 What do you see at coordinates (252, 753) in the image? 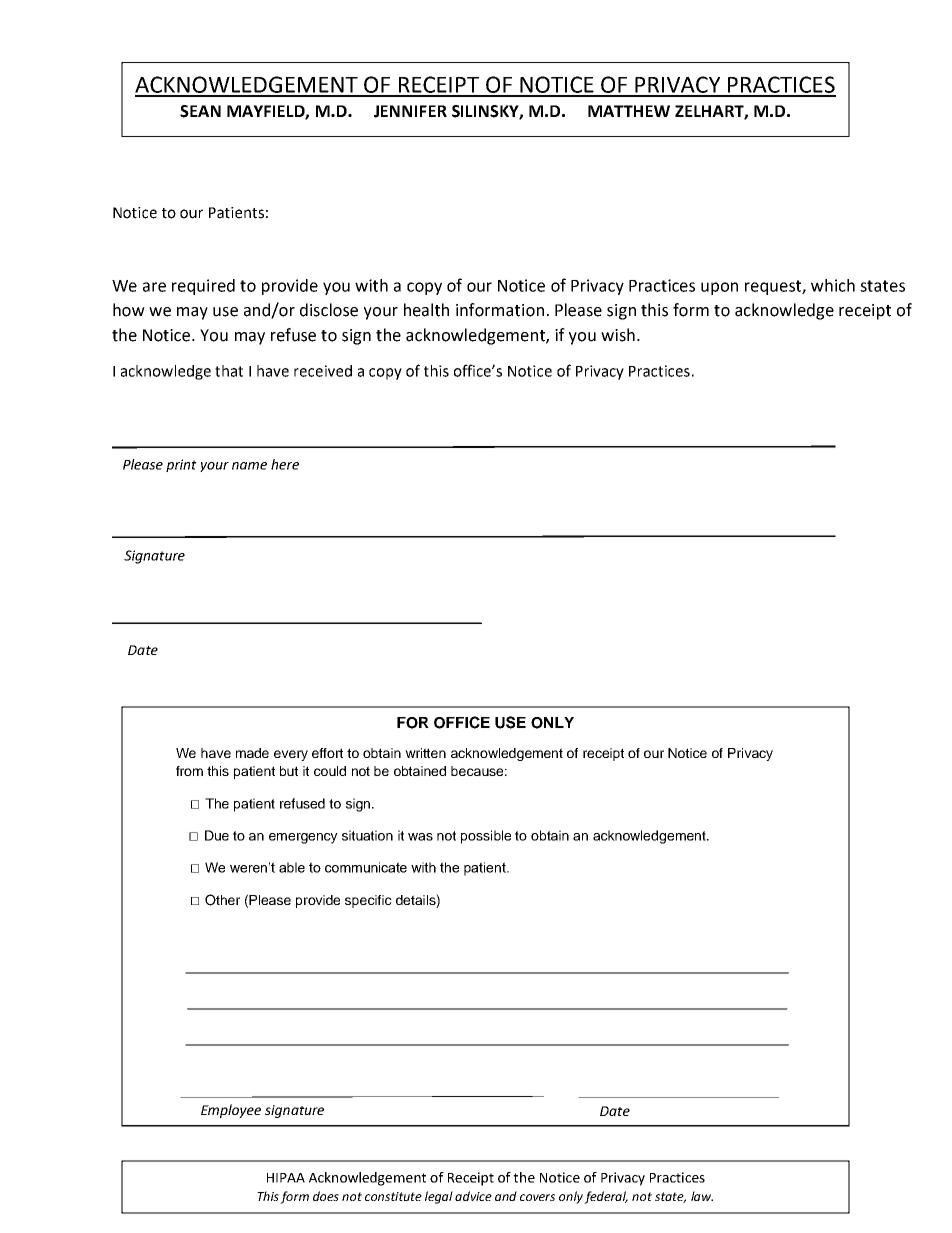
I see `made` at bounding box center [252, 753].
